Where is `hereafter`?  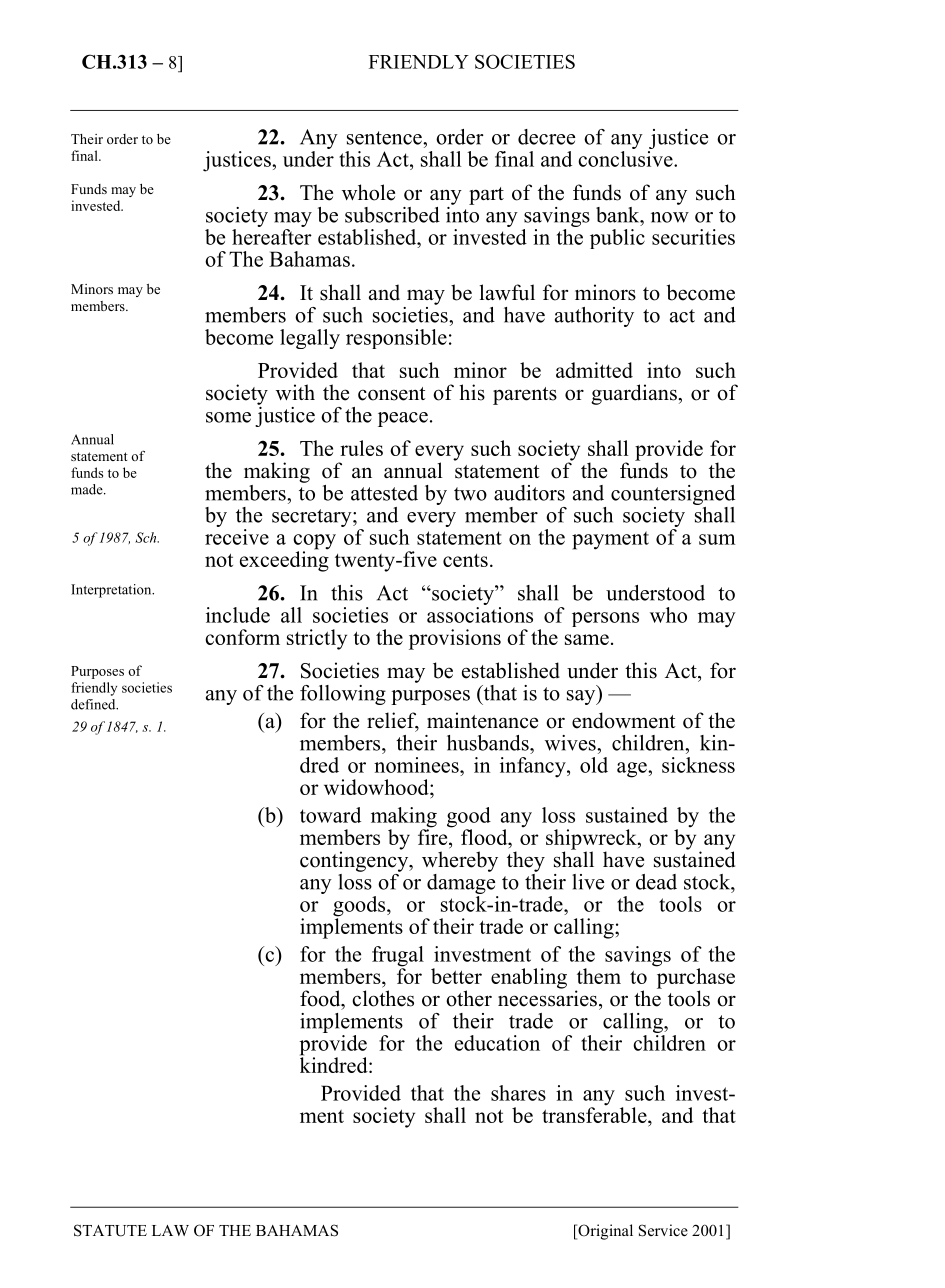 hereafter is located at coordinates (272, 235).
